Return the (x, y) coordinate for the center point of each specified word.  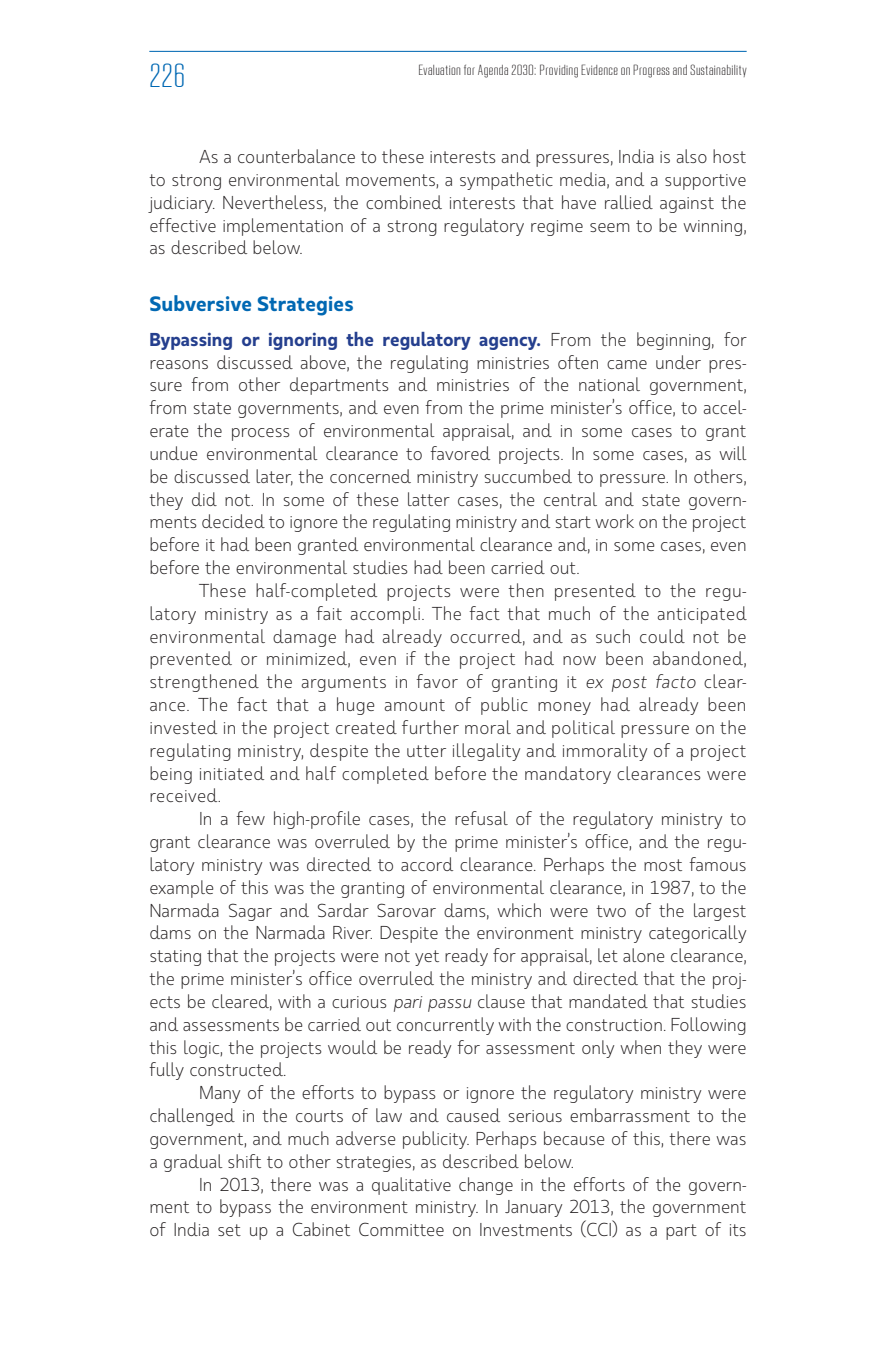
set (229, 1230)
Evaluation (439, 69)
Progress (651, 71)
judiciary (181, 204)
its (738, 1230)
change (486, 1186)
